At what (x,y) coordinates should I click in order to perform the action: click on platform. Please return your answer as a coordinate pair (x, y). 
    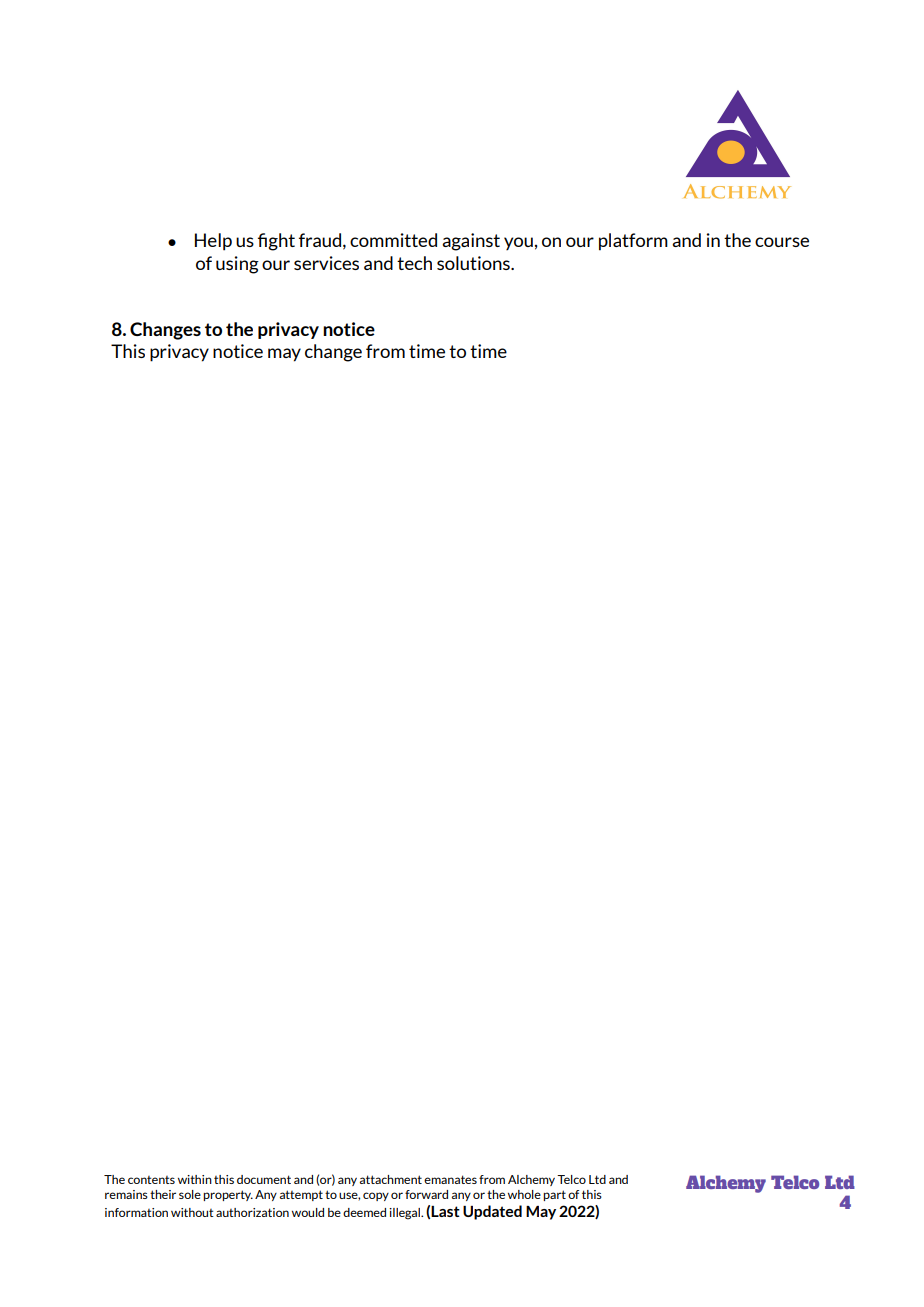
    Looking at the image, I should click on (633, 242).
